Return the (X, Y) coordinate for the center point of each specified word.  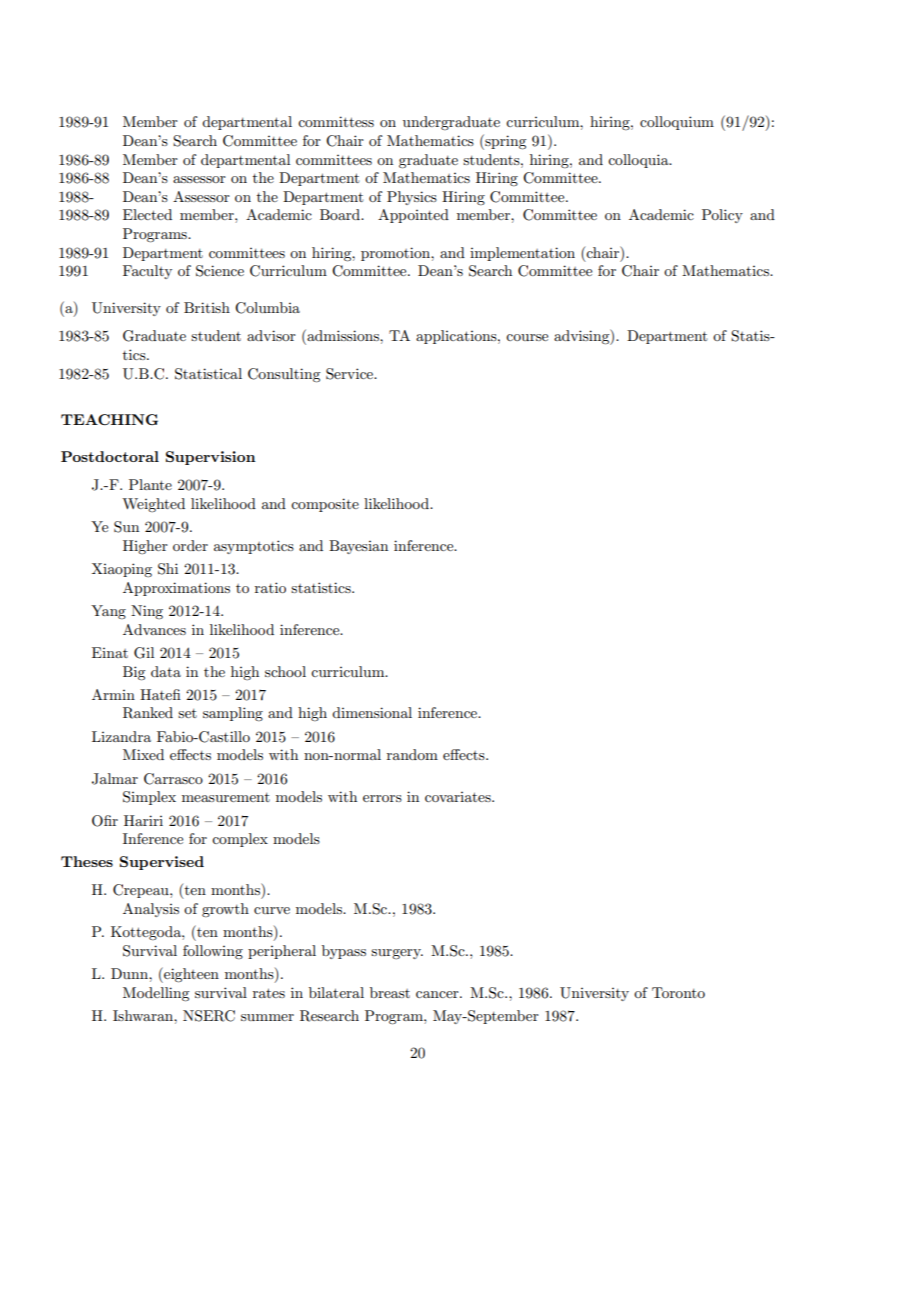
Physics (412, 198)
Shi (168, 569)
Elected (147, 214)
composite (325, 505)
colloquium (677, 123)
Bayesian (358, 547)
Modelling (156, 994)
